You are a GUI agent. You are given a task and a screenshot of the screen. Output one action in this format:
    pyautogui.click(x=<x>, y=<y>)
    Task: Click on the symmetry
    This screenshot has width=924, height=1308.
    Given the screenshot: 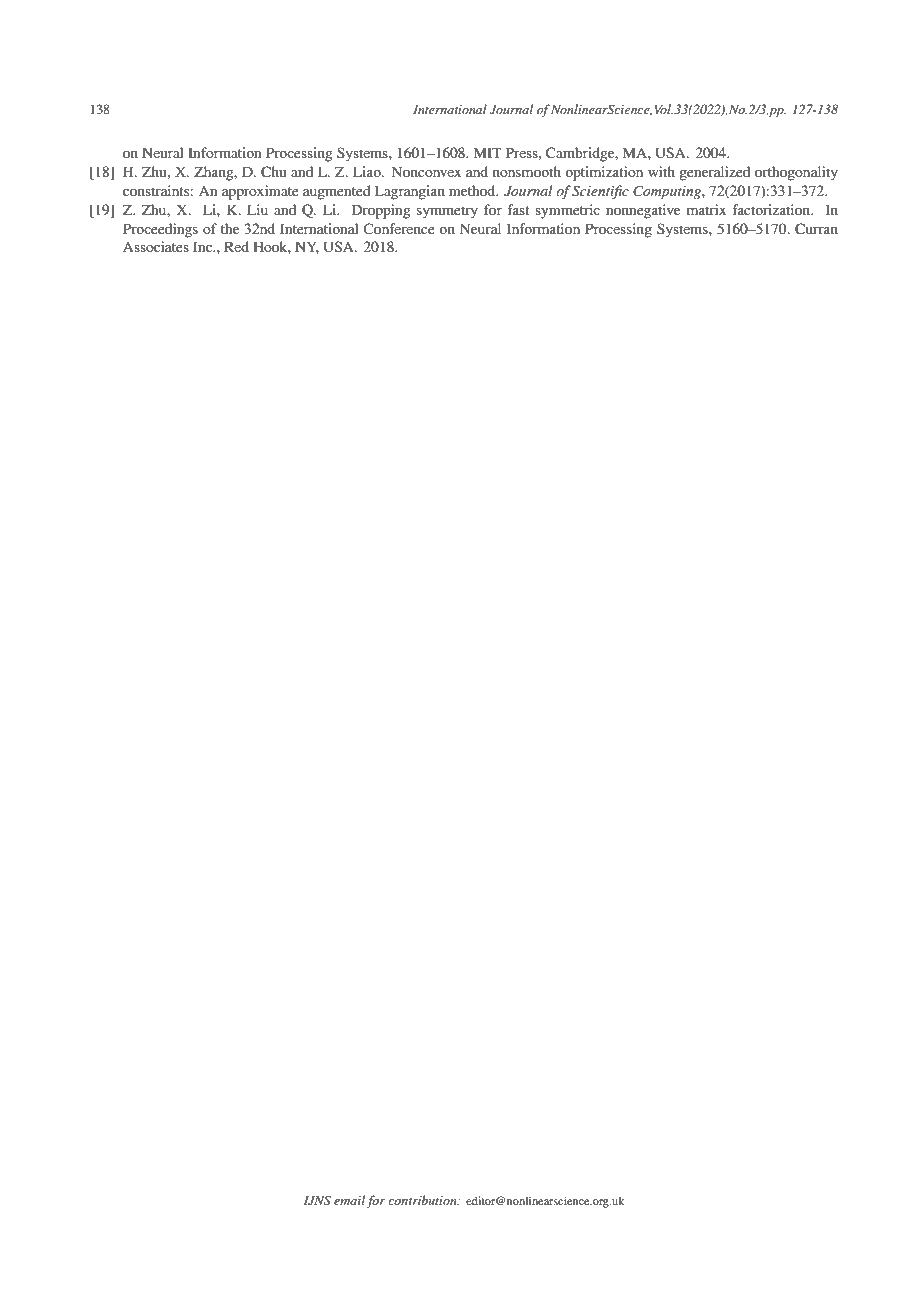 What is the action you would take?
    pyautogui.click(x=447, y=212)
